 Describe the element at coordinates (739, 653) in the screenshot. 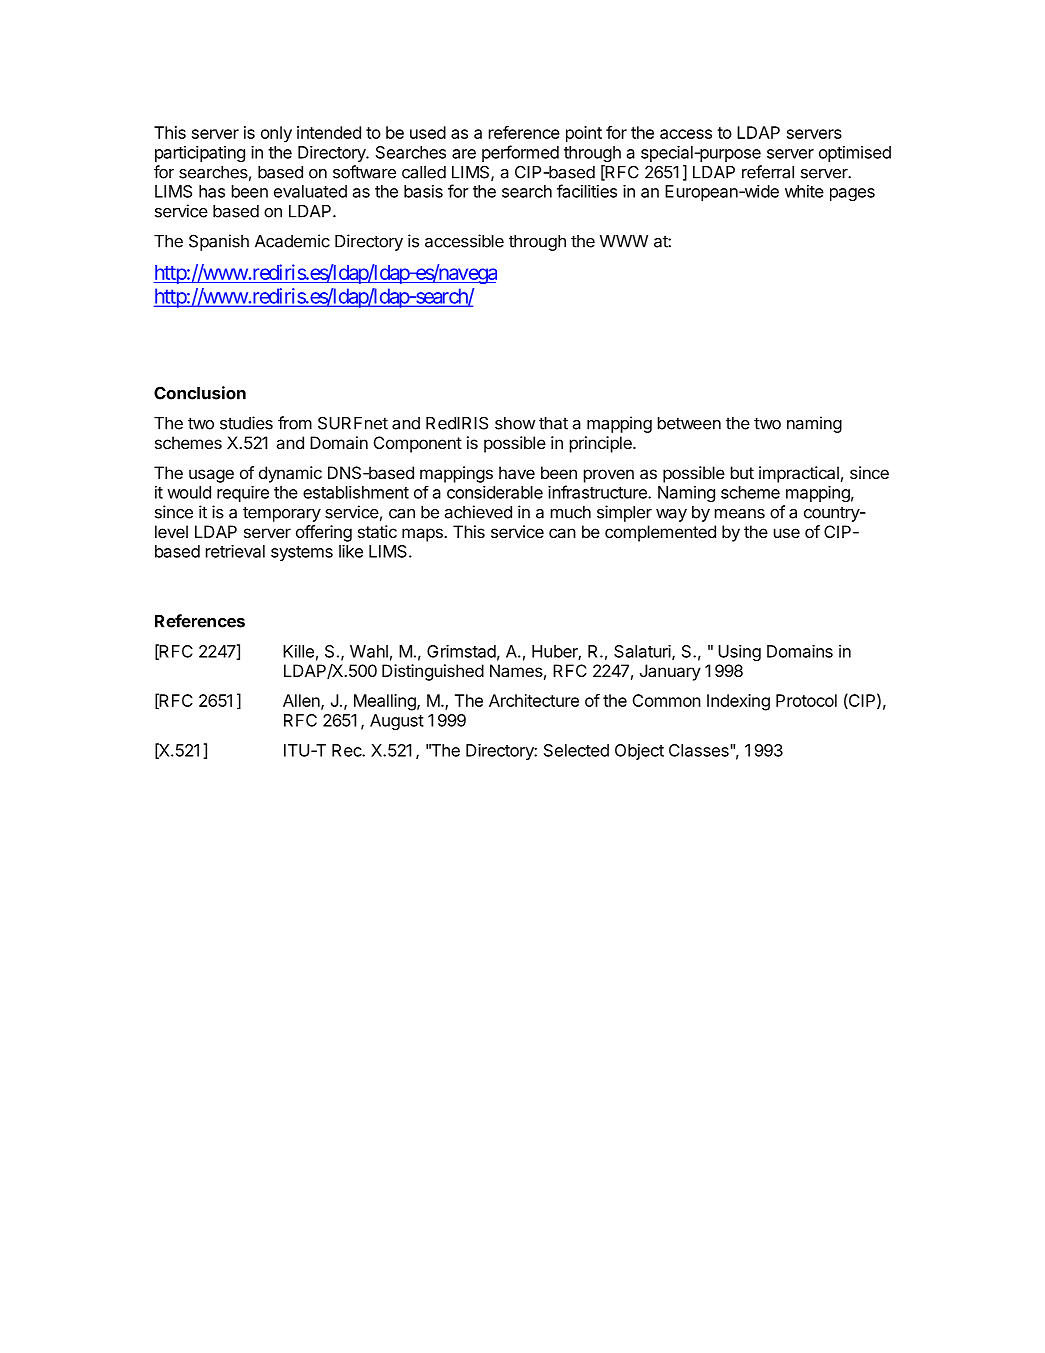

I see `Using` at that location.
